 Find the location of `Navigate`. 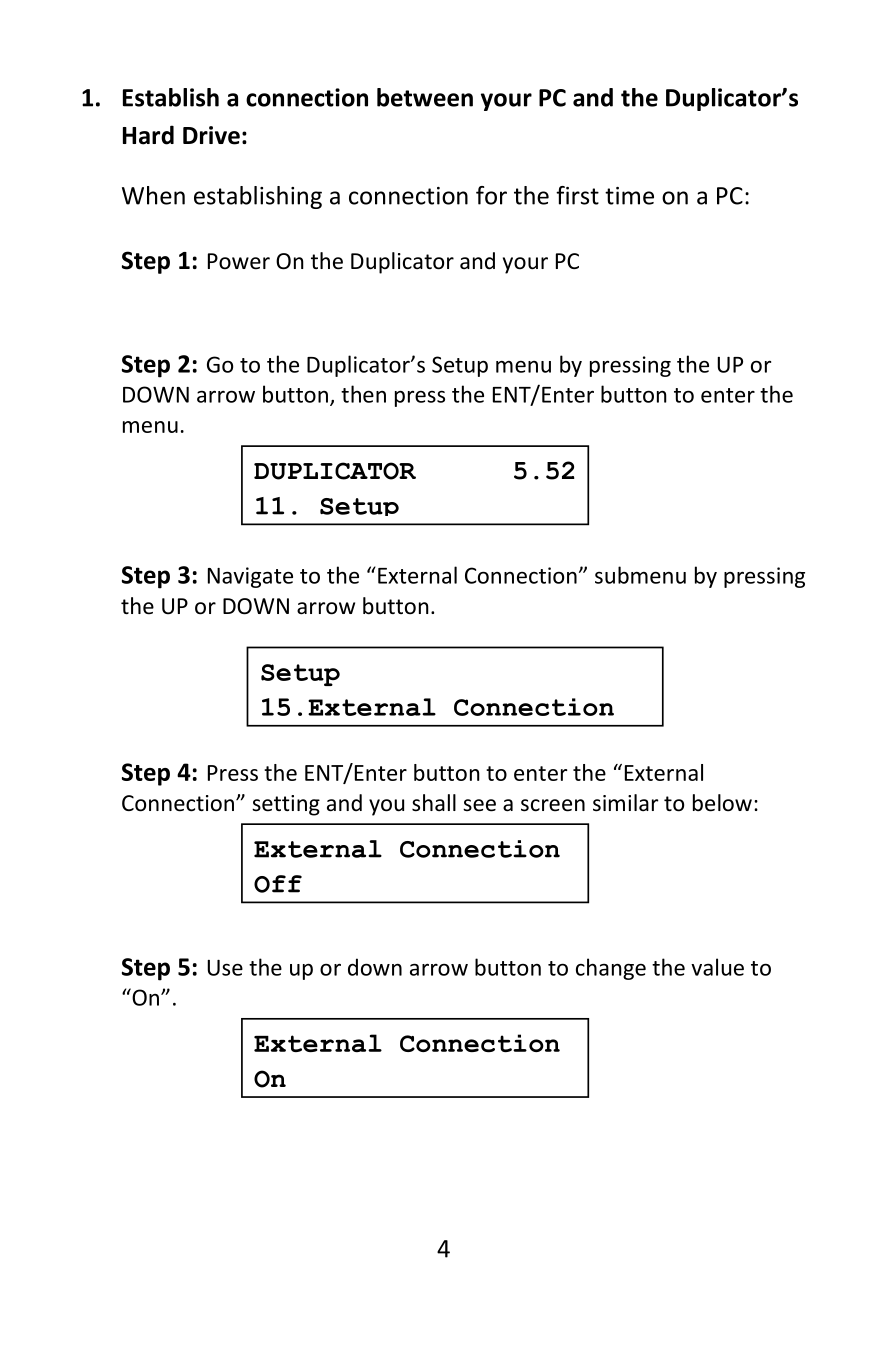

Navigate is located at coordinates (250, 577).
